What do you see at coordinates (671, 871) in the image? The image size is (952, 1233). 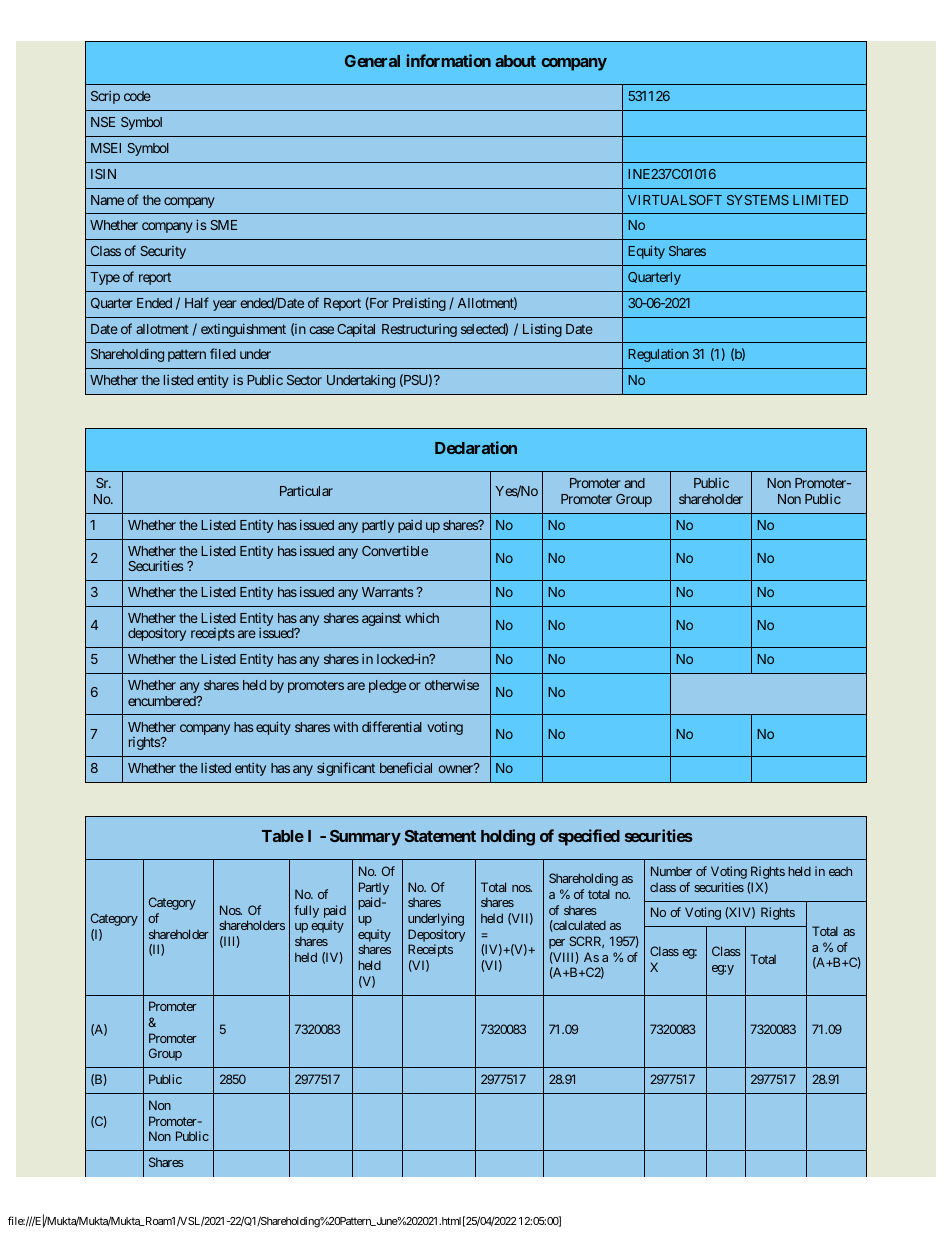 I see `Number` at bounding box center [671, 871].
